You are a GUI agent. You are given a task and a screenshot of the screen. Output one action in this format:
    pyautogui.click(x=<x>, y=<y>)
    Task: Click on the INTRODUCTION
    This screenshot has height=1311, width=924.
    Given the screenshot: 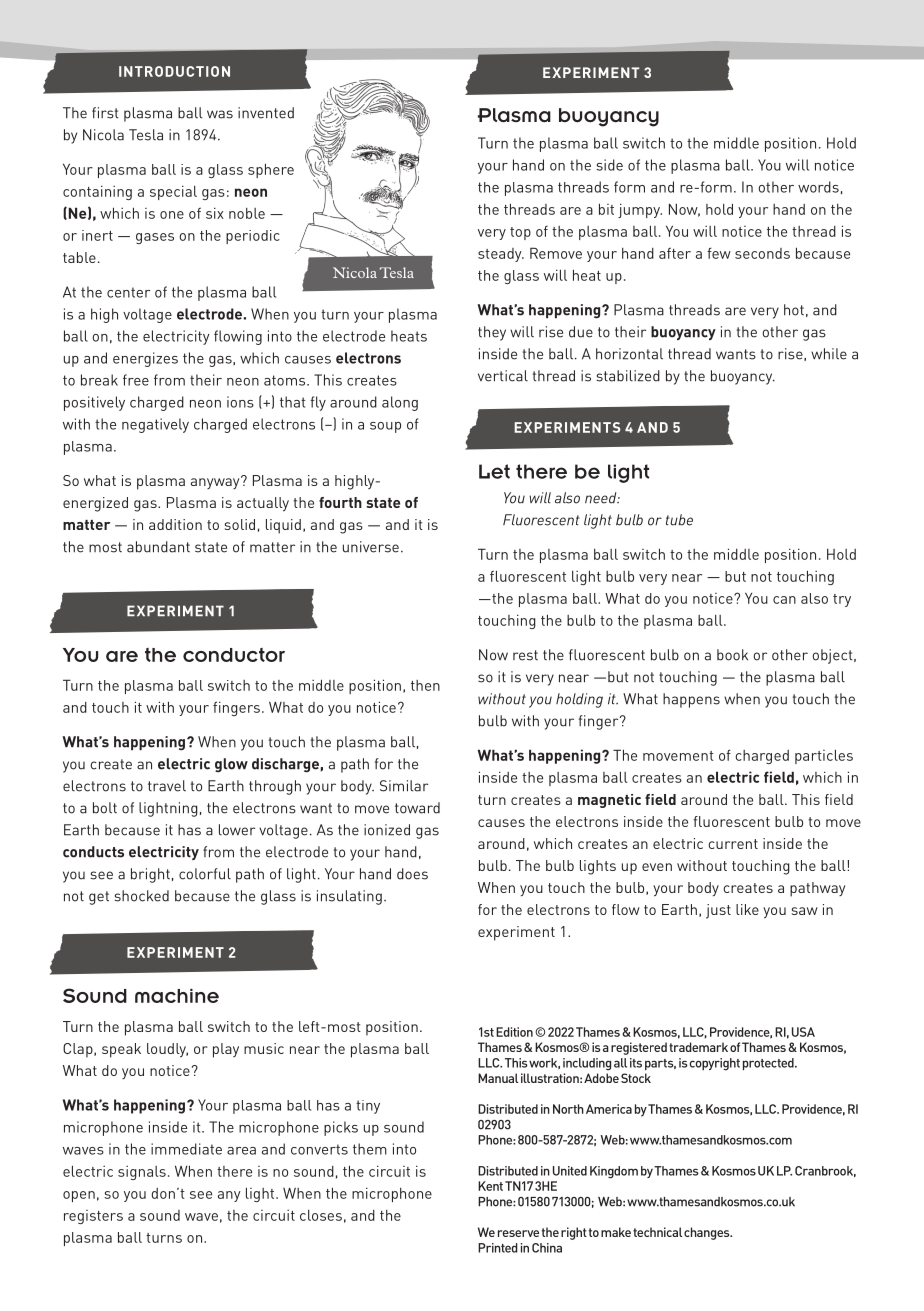 What is the action you would take?
    pyautogui.click(x=174, y=71)
